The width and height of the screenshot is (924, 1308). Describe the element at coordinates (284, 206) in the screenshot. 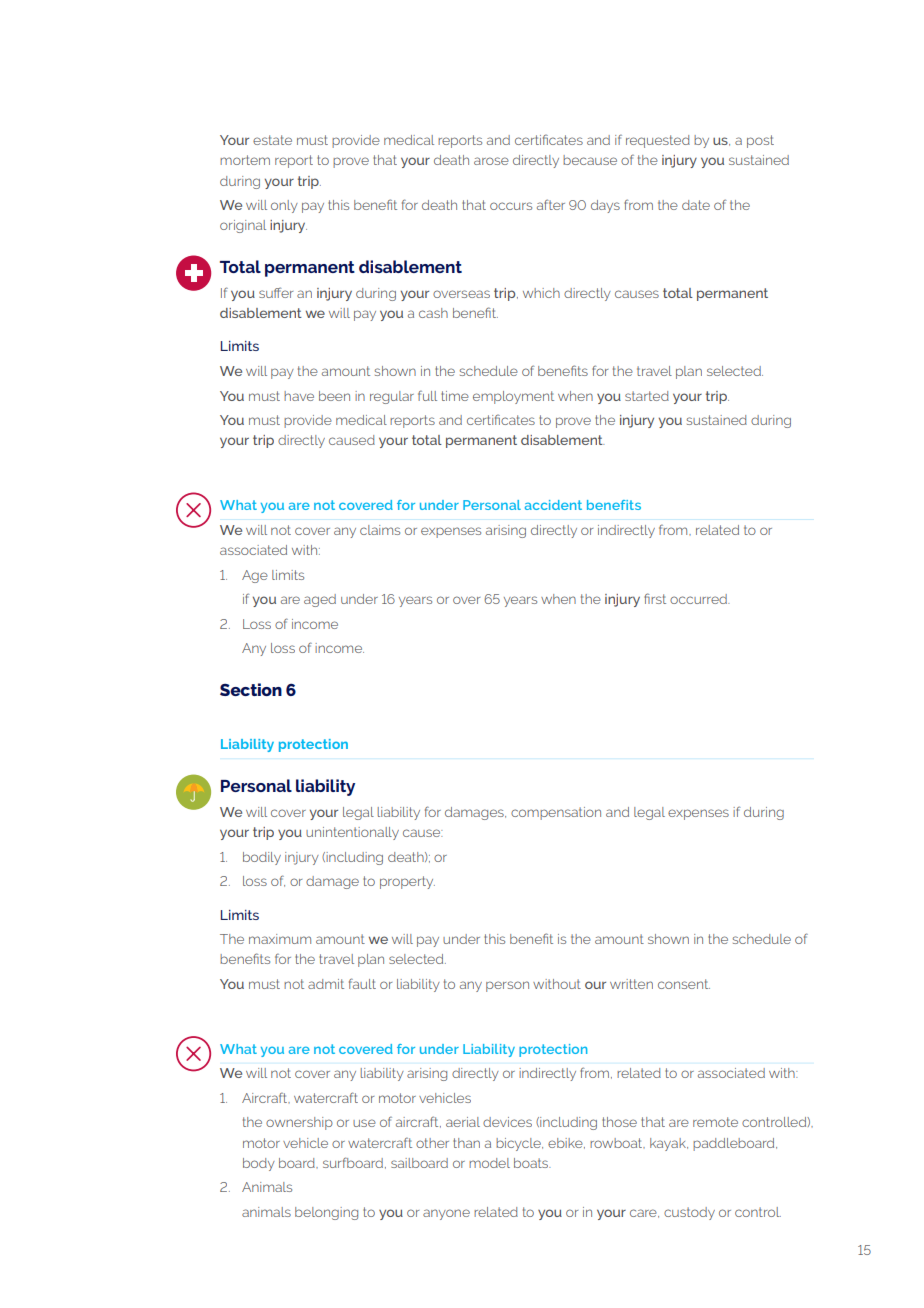

I see `only` at that location.
